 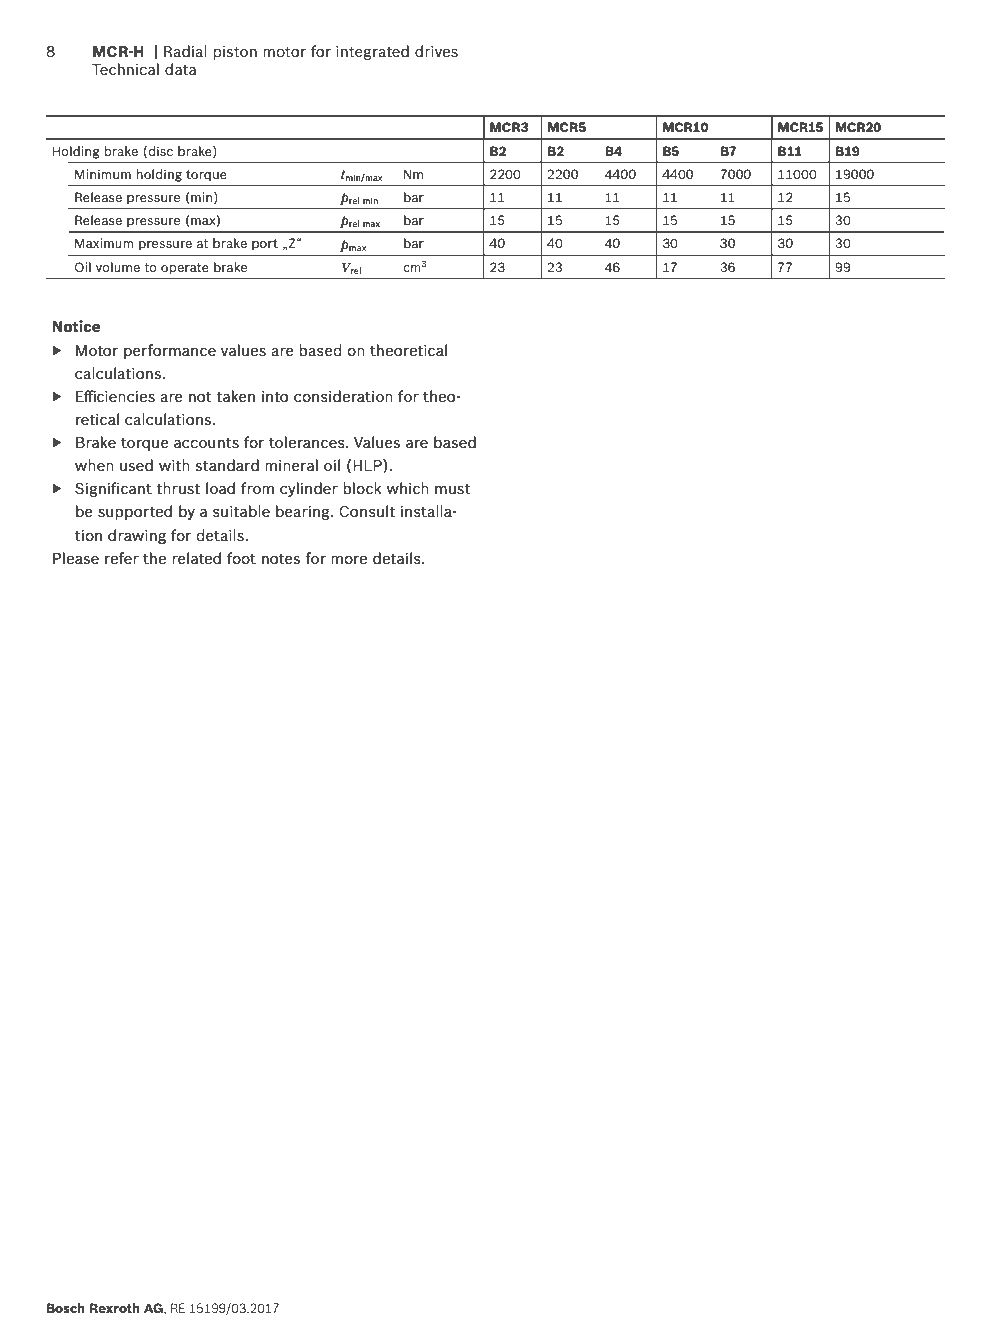 I want to click on Bosch, so click(x=66, y=1308).
